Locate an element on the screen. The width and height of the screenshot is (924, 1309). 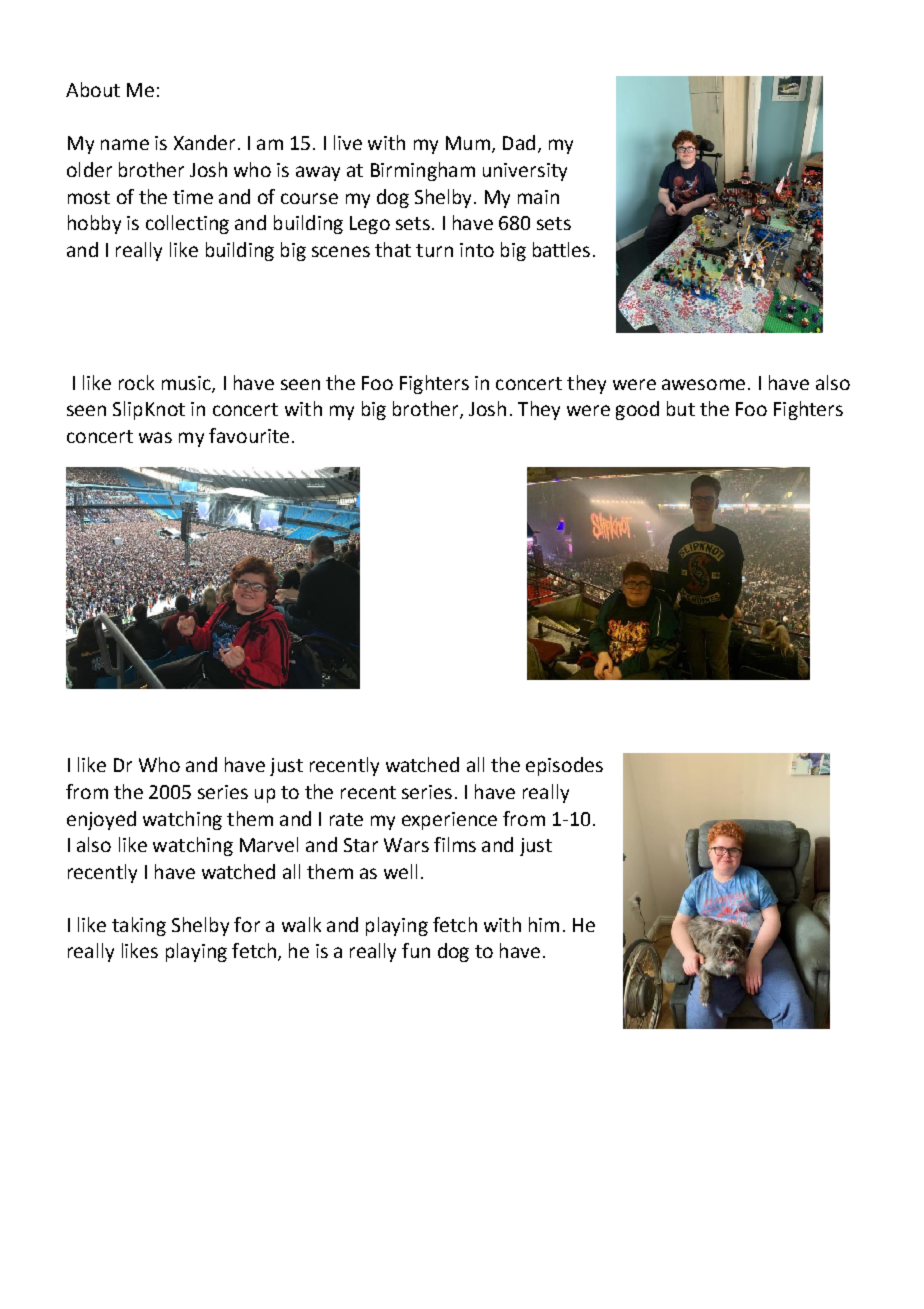
enjoyed is located at coordinates (101, 820).
